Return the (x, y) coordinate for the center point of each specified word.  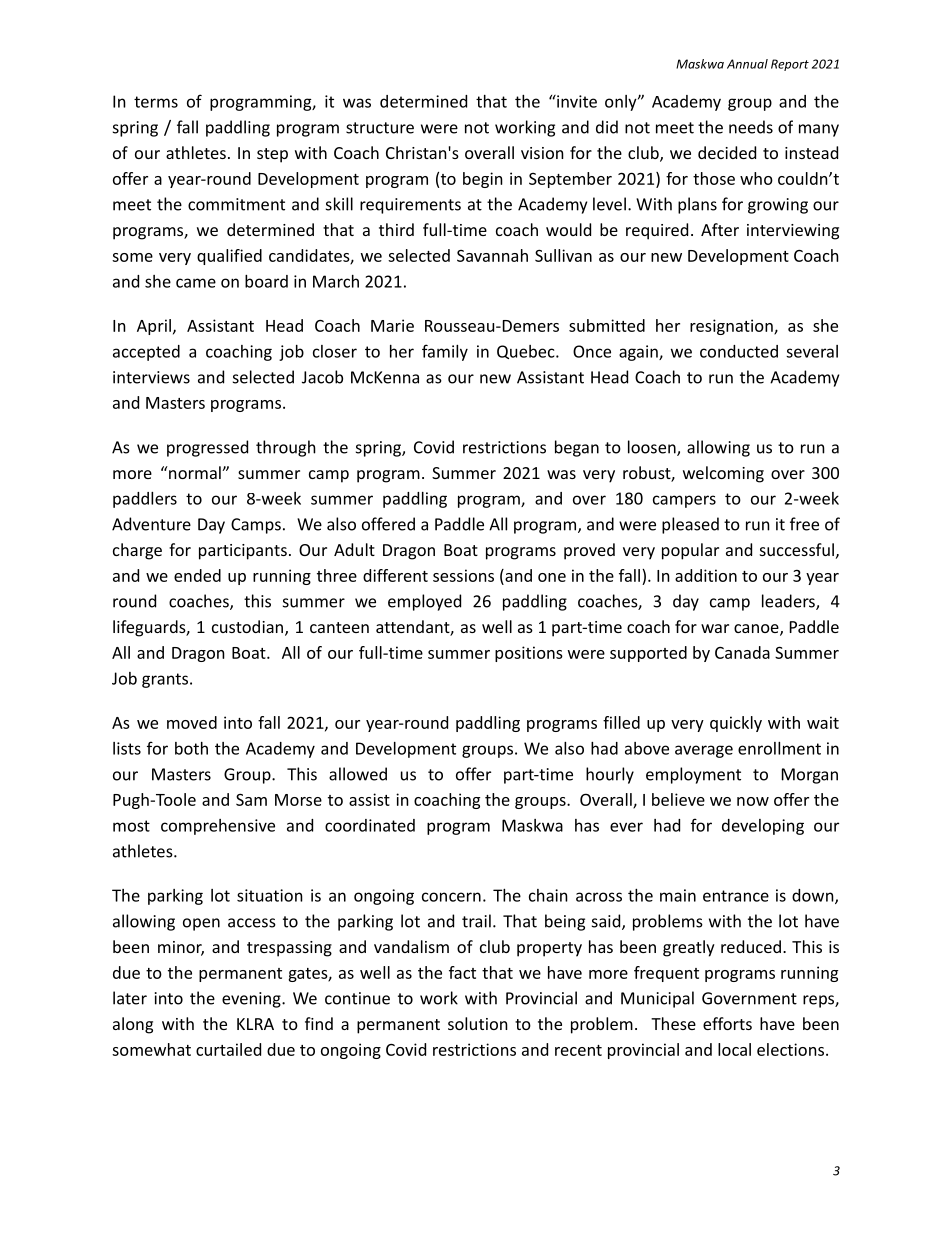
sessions (463, 575)
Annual (747, 64)
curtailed (228, 1049)
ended (197, 575)
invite (576, 101)
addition (706, 575)
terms (156, 102)
